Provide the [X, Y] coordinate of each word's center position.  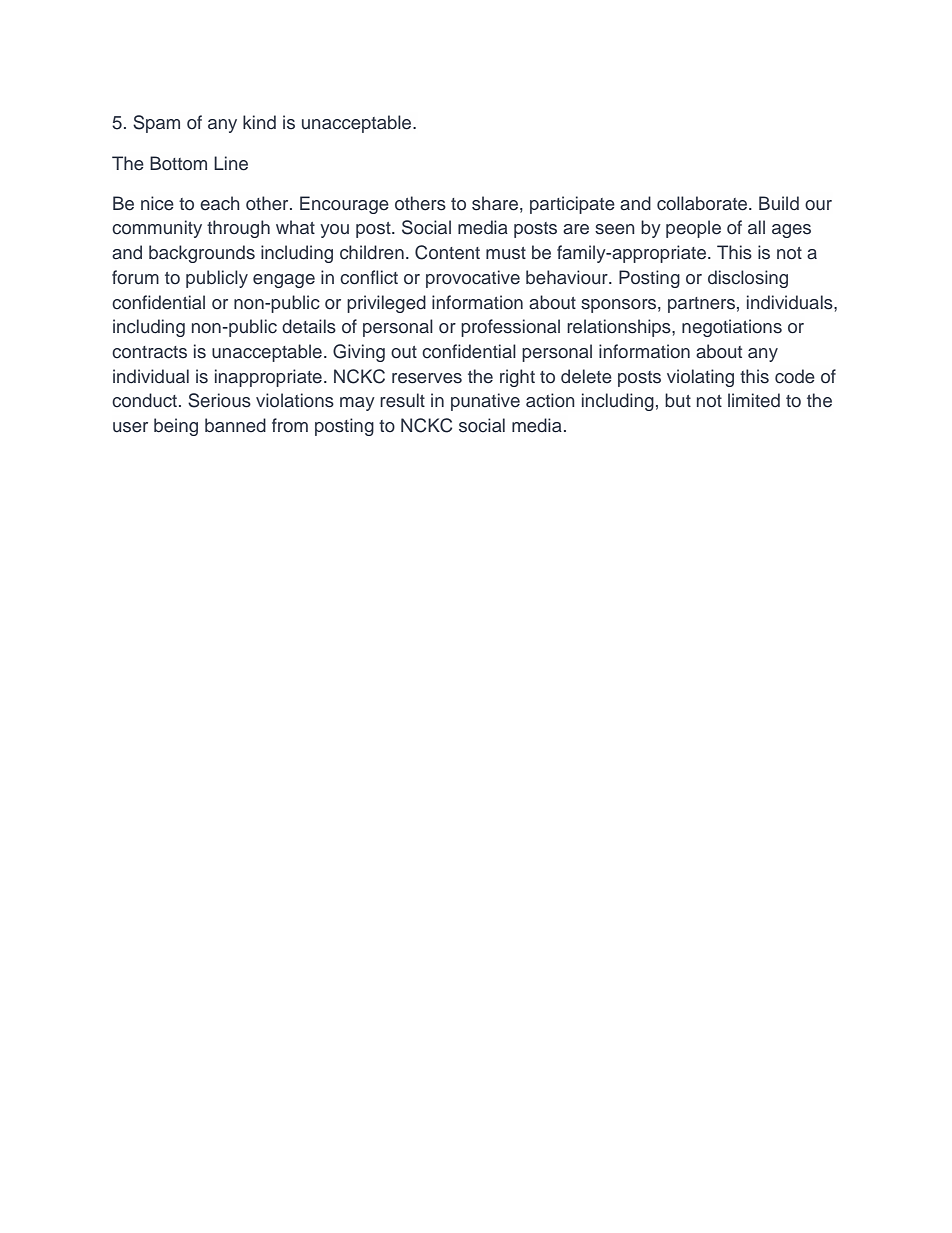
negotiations [732, 328]
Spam [156, 124]
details [309, 326]
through [238, 229]
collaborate [703, 203]
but [678, 400]
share [495, 203]
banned [235, 425]
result [402, 400]
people [693, 229]
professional [510, 328]
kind [259, 122]
